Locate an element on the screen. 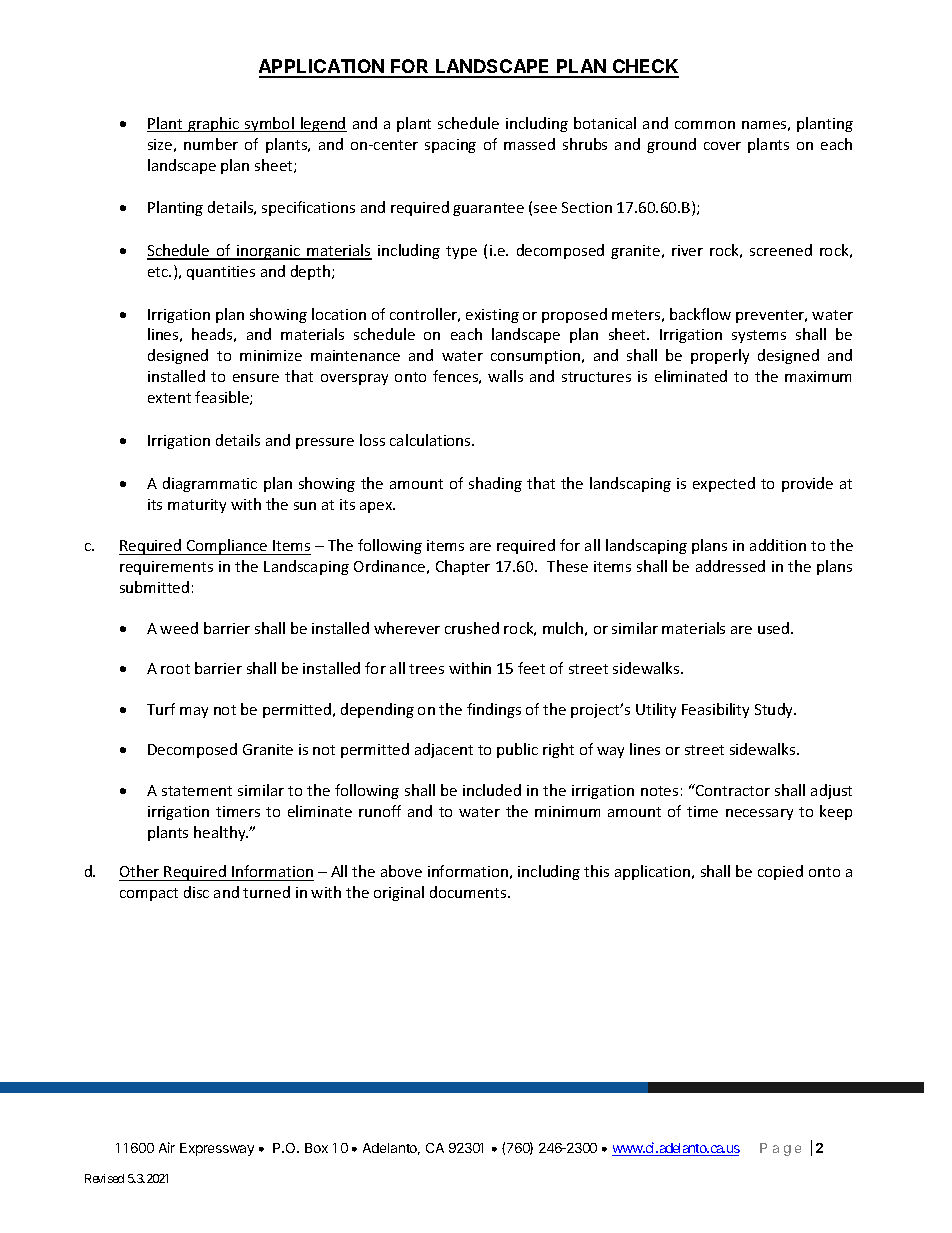 The height and width of the screenshot is (1233, 952). disc is located at coordinates (196, 892).
